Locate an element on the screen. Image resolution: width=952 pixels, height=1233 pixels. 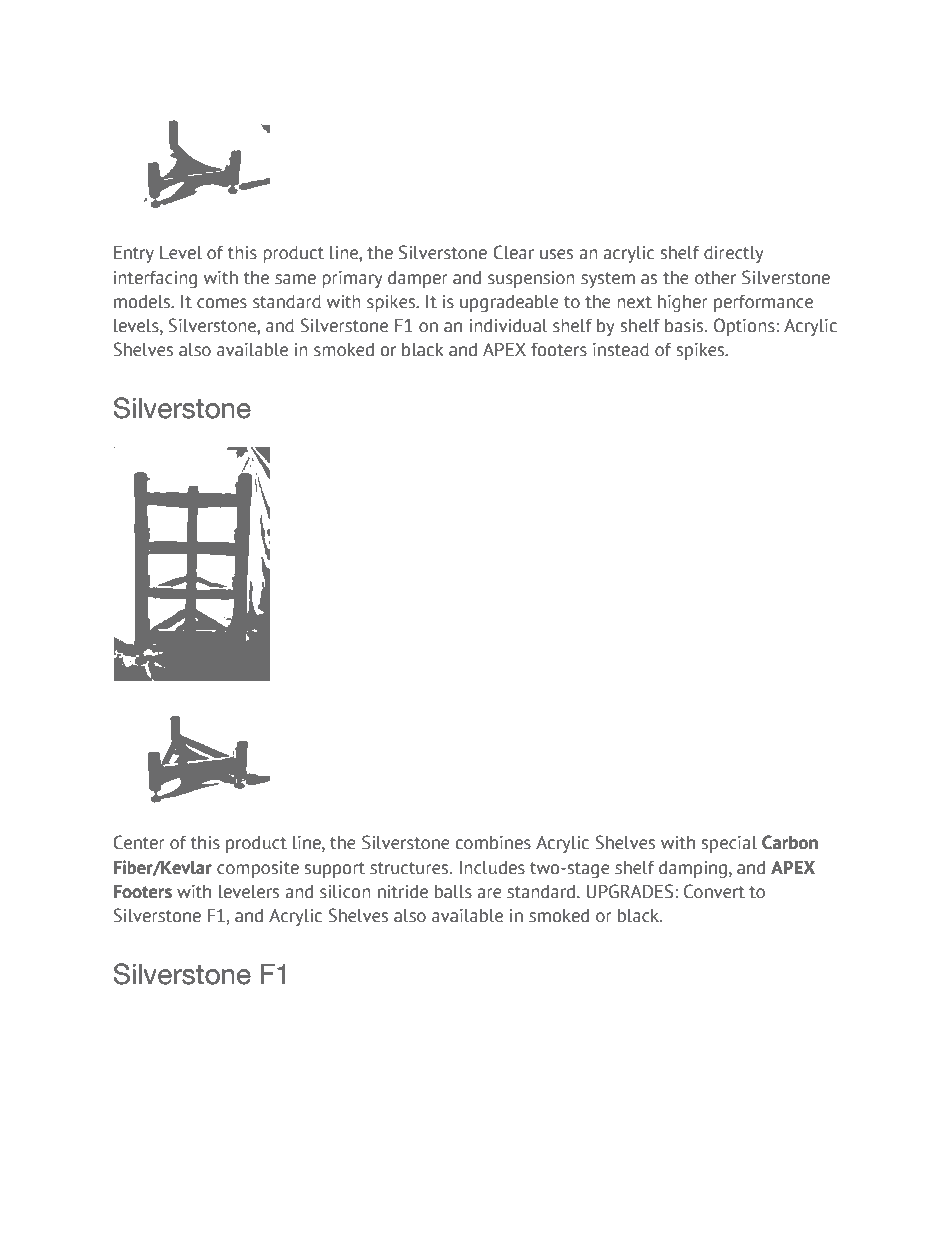
instead is located at coordinates (621, 350).
